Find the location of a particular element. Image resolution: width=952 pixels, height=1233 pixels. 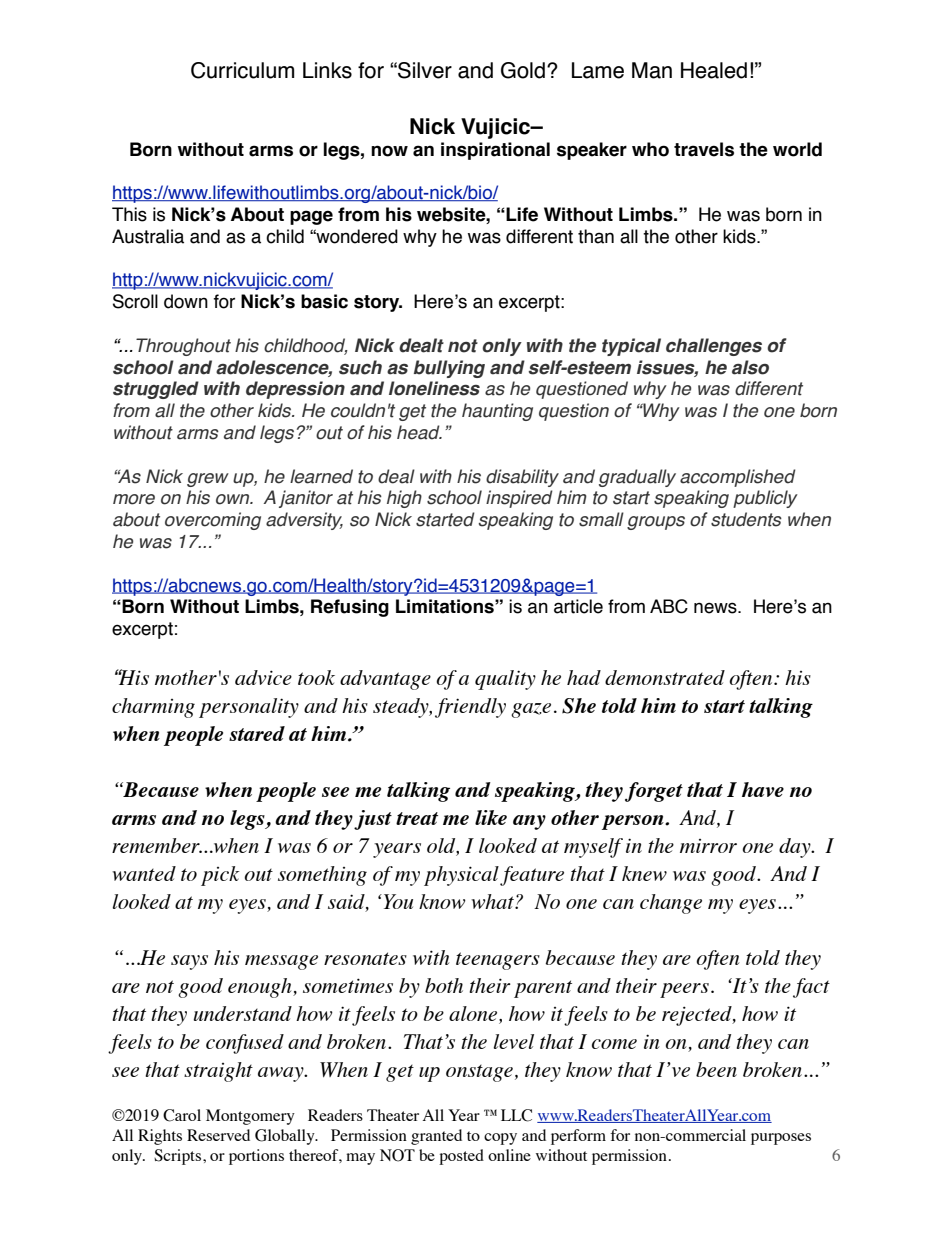

copy is located at coordinates (500, 1139).
